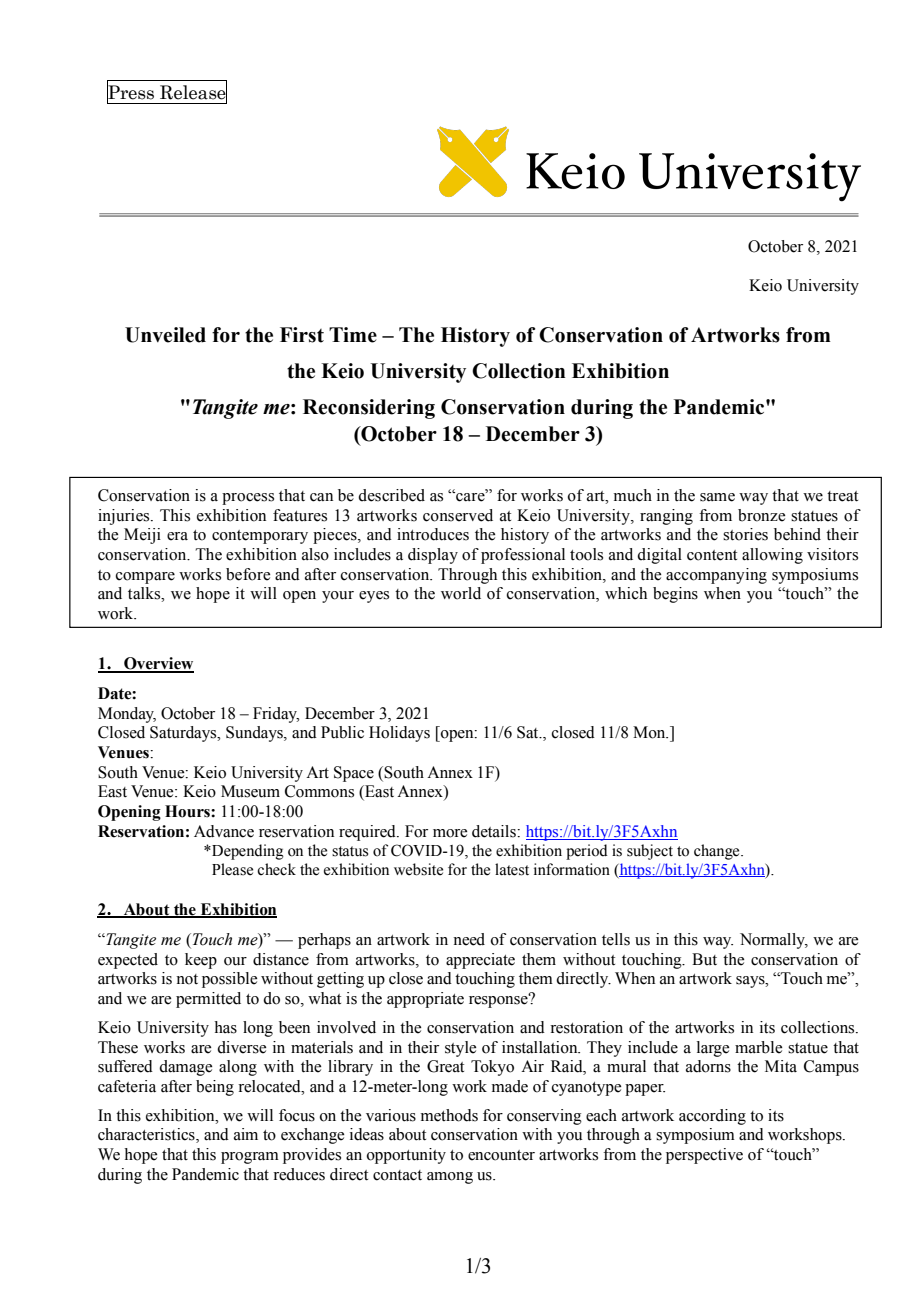  What do you see at coordinates (704, 1156) in the page?
I see `perspective` at bounding box center [704, 1156].
